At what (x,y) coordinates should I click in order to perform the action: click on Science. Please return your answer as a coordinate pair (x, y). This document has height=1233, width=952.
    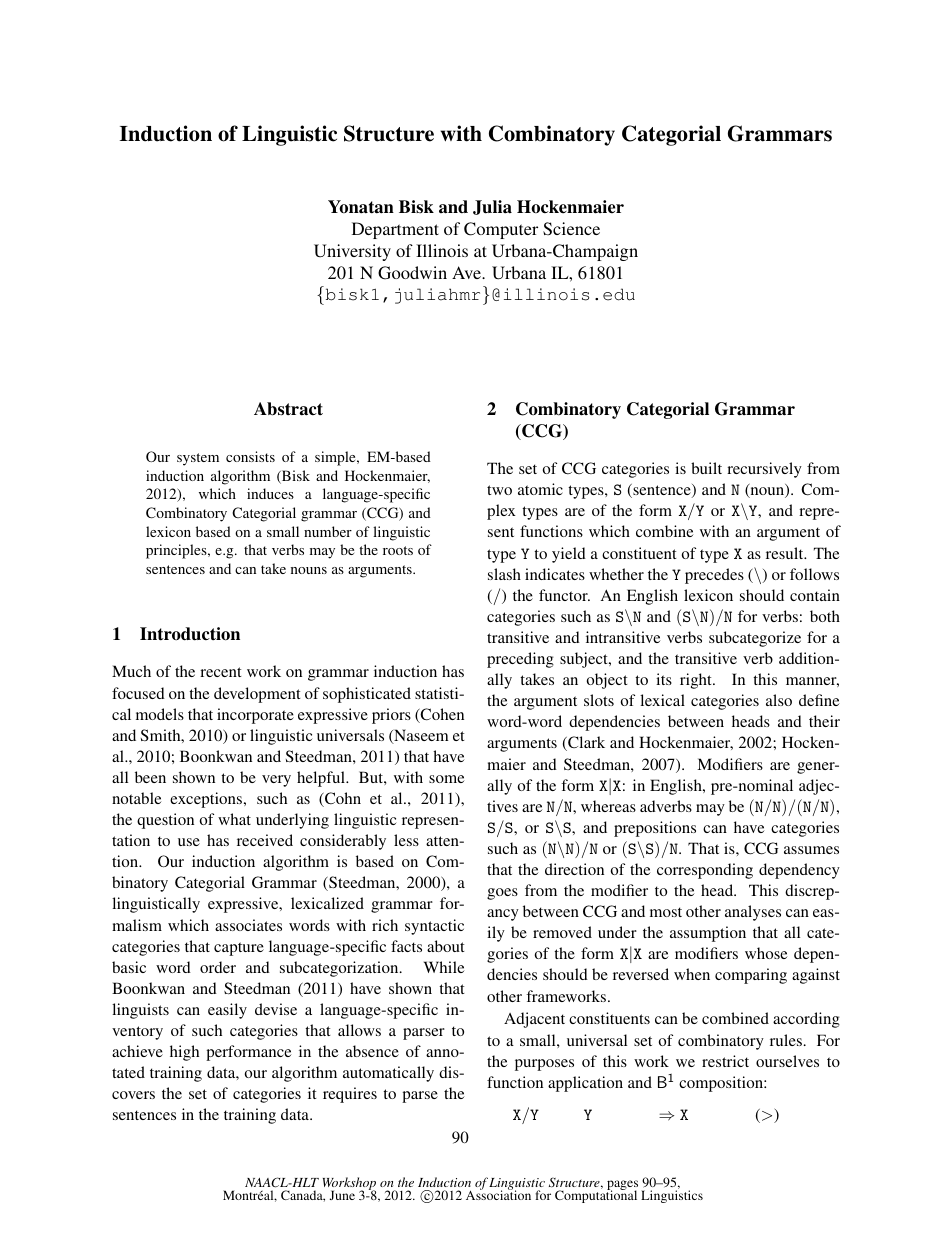
    Looking at the image, I should click on (571, 229).
